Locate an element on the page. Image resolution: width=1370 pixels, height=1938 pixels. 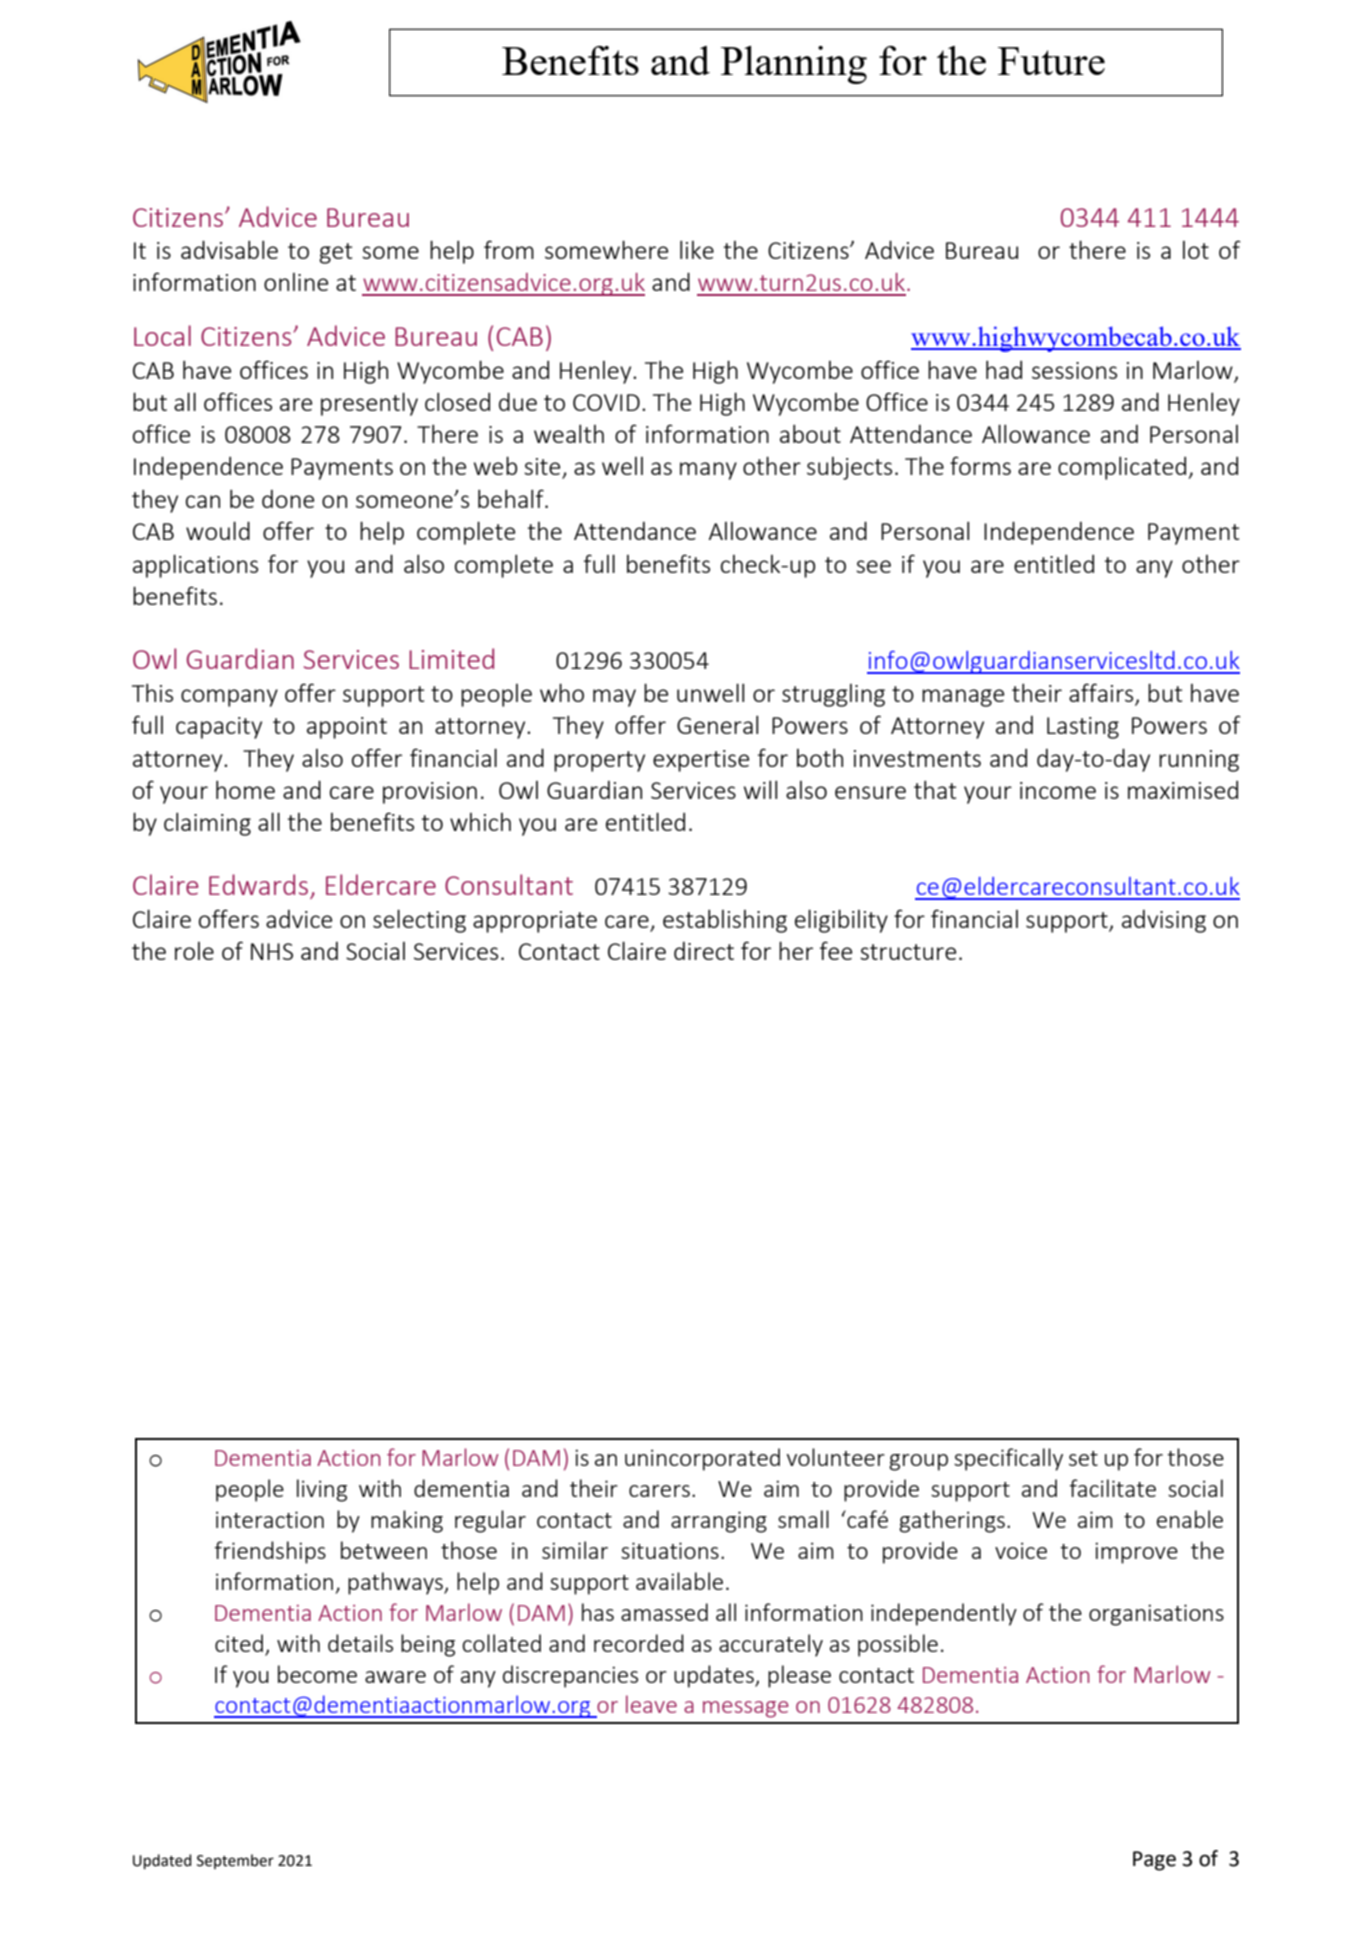
advising is located at coordinates (1164, 921).
